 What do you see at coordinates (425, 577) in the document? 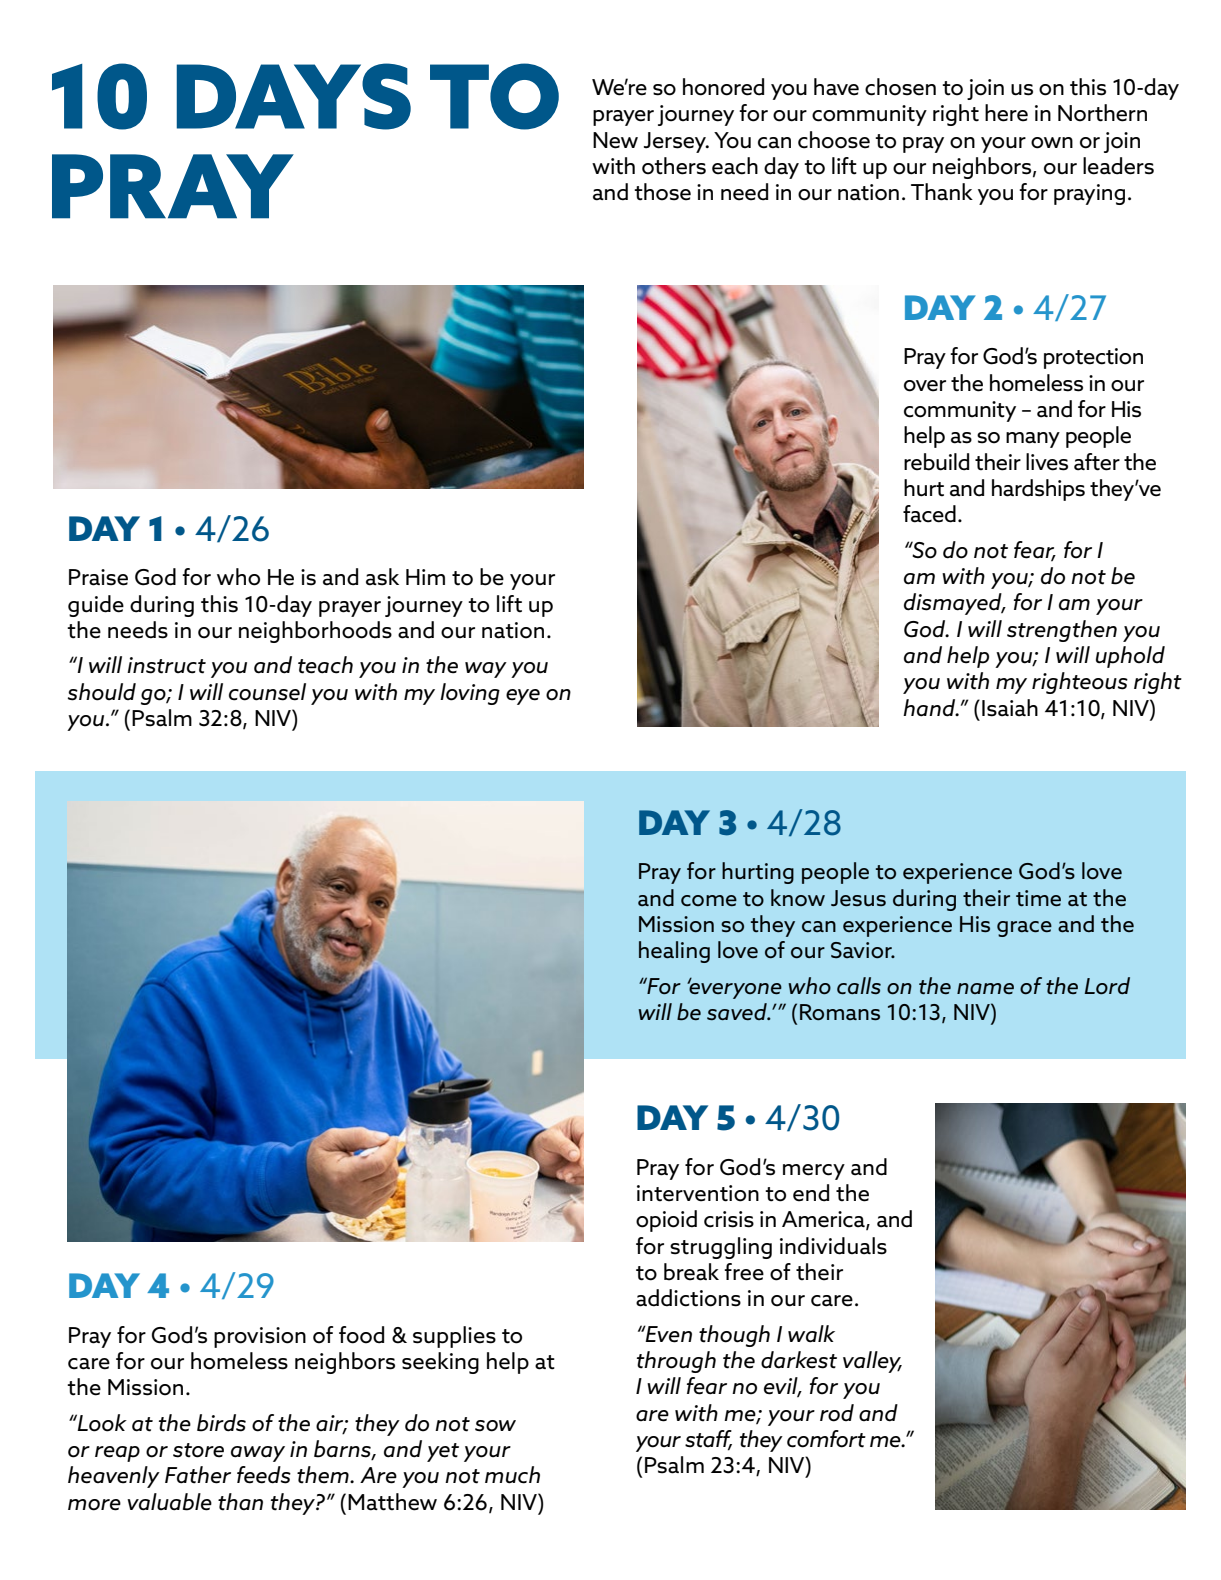
I see `Him` at bounding box center [425, 577].
